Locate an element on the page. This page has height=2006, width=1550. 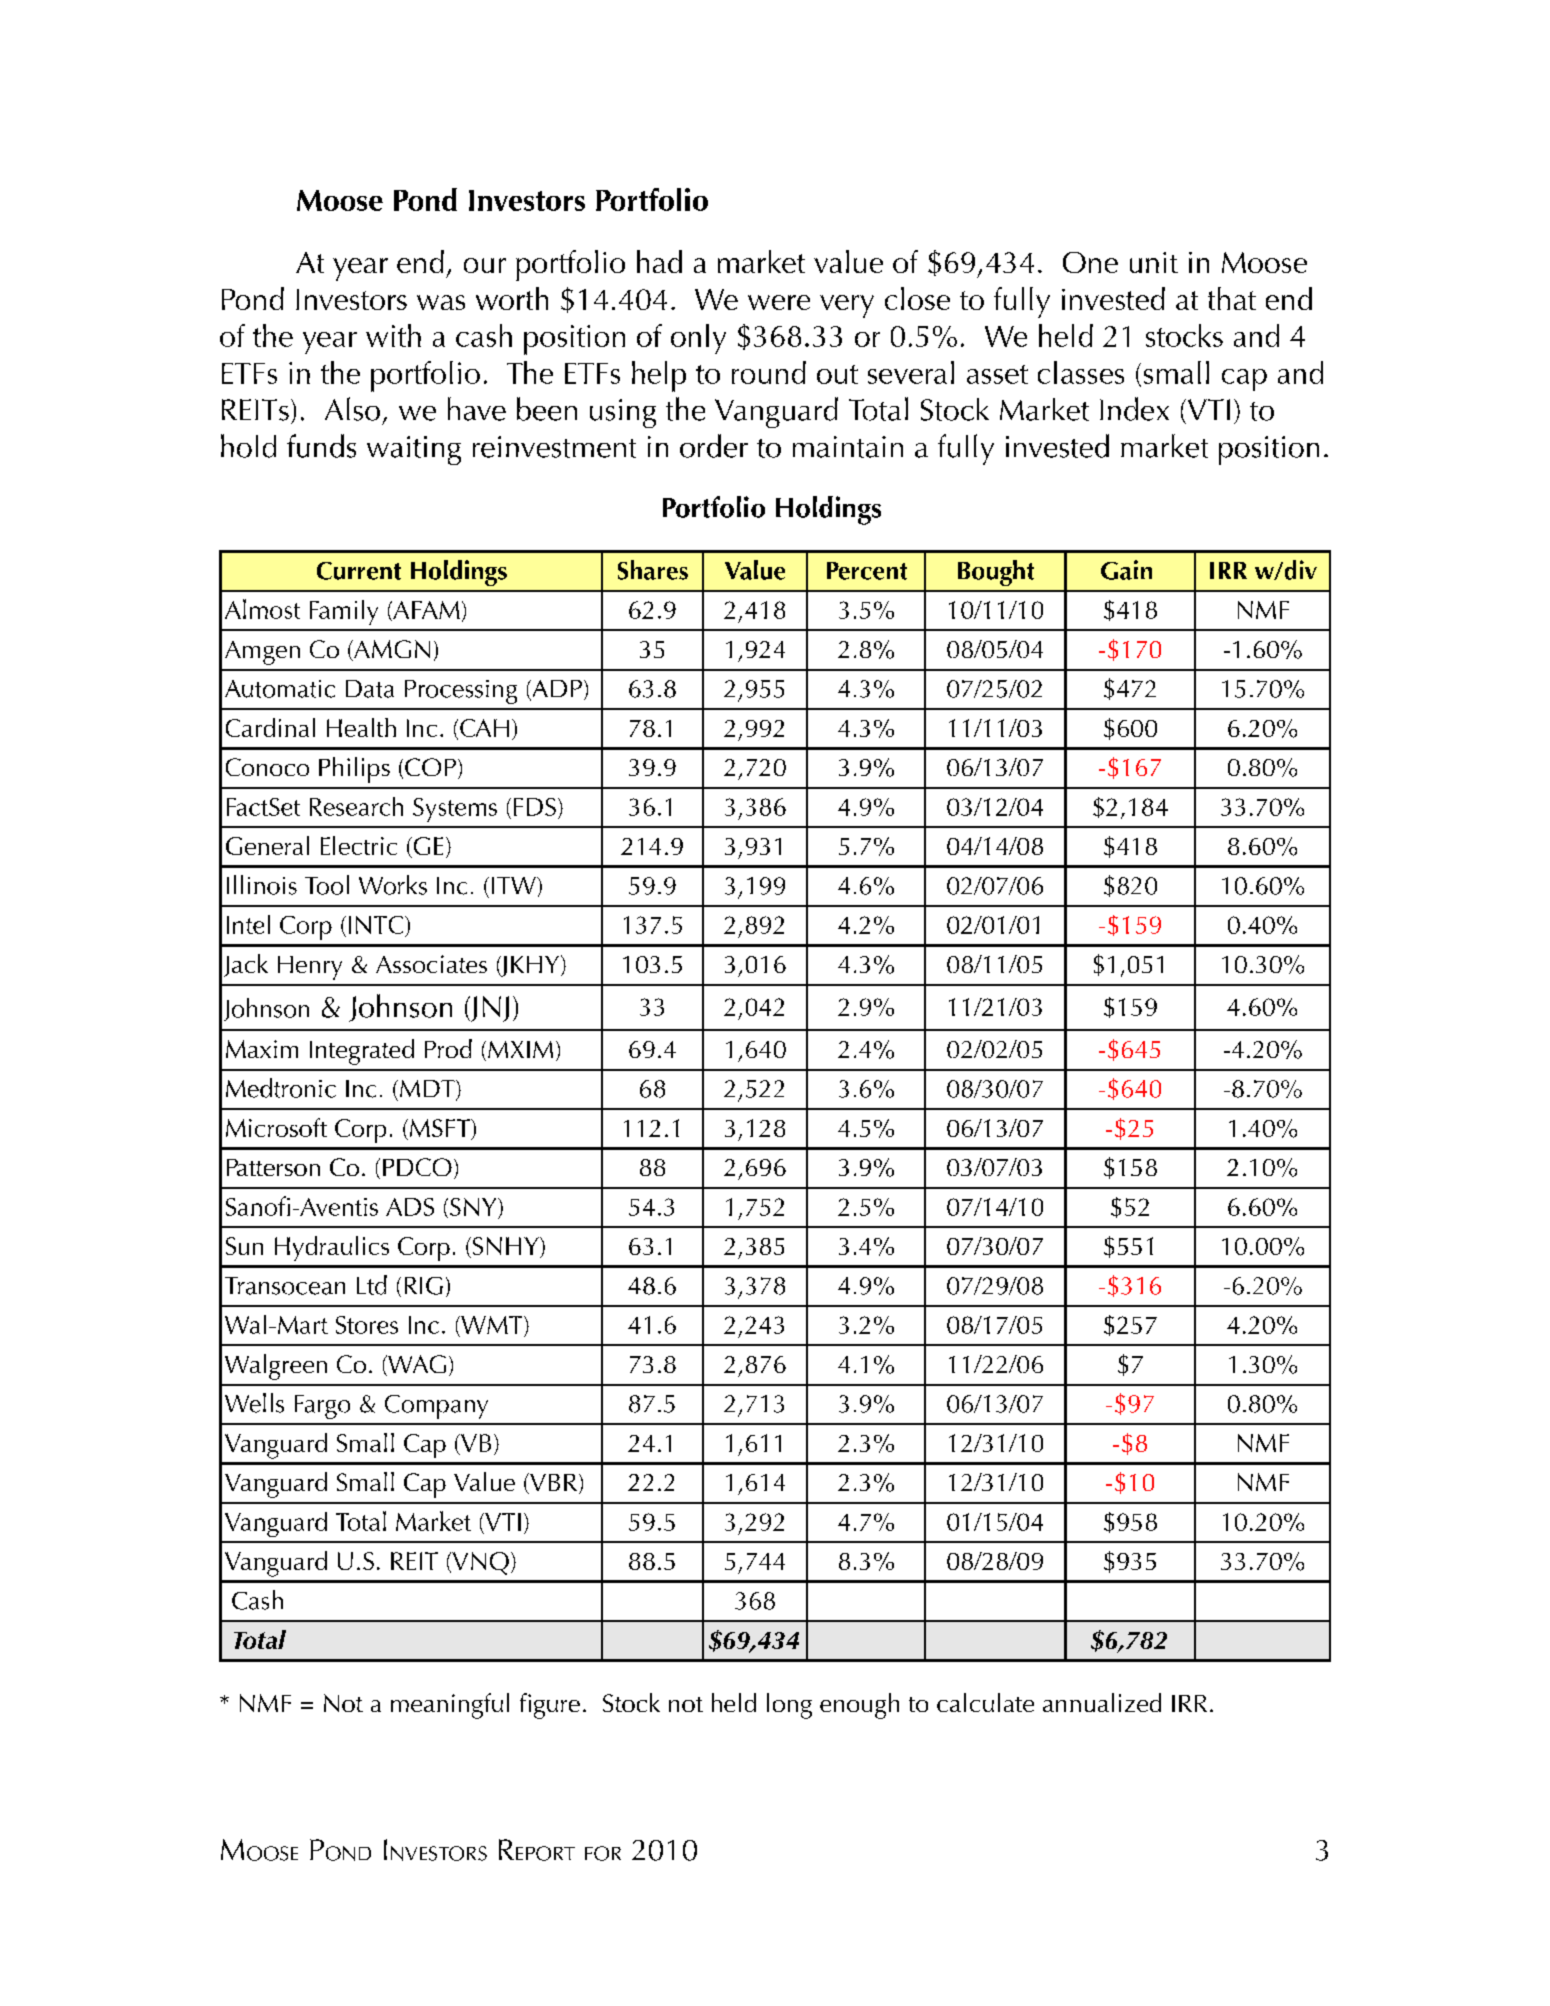
Shares is located at coordinates (653, 570).
